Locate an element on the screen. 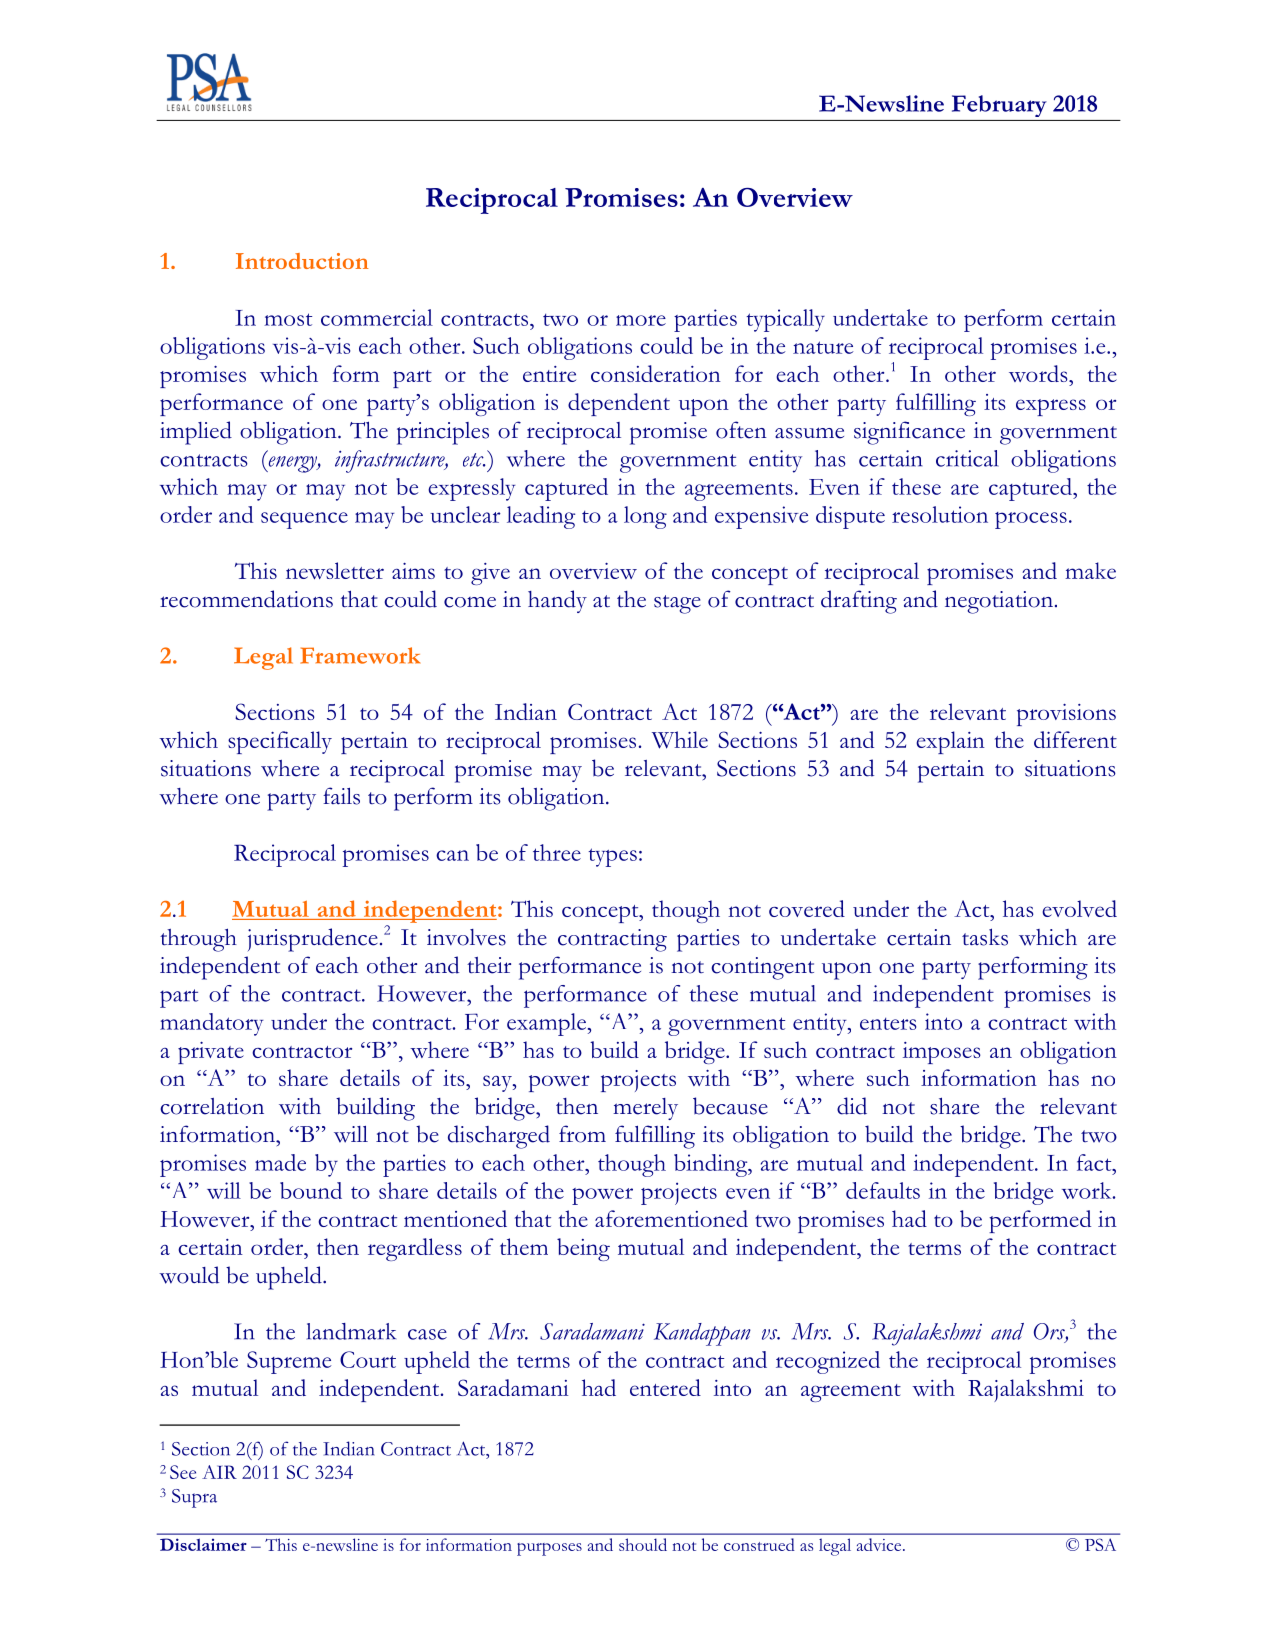 The height and width of the screenshot is (1652, 1276). long is located at coordinates (645, 517).
